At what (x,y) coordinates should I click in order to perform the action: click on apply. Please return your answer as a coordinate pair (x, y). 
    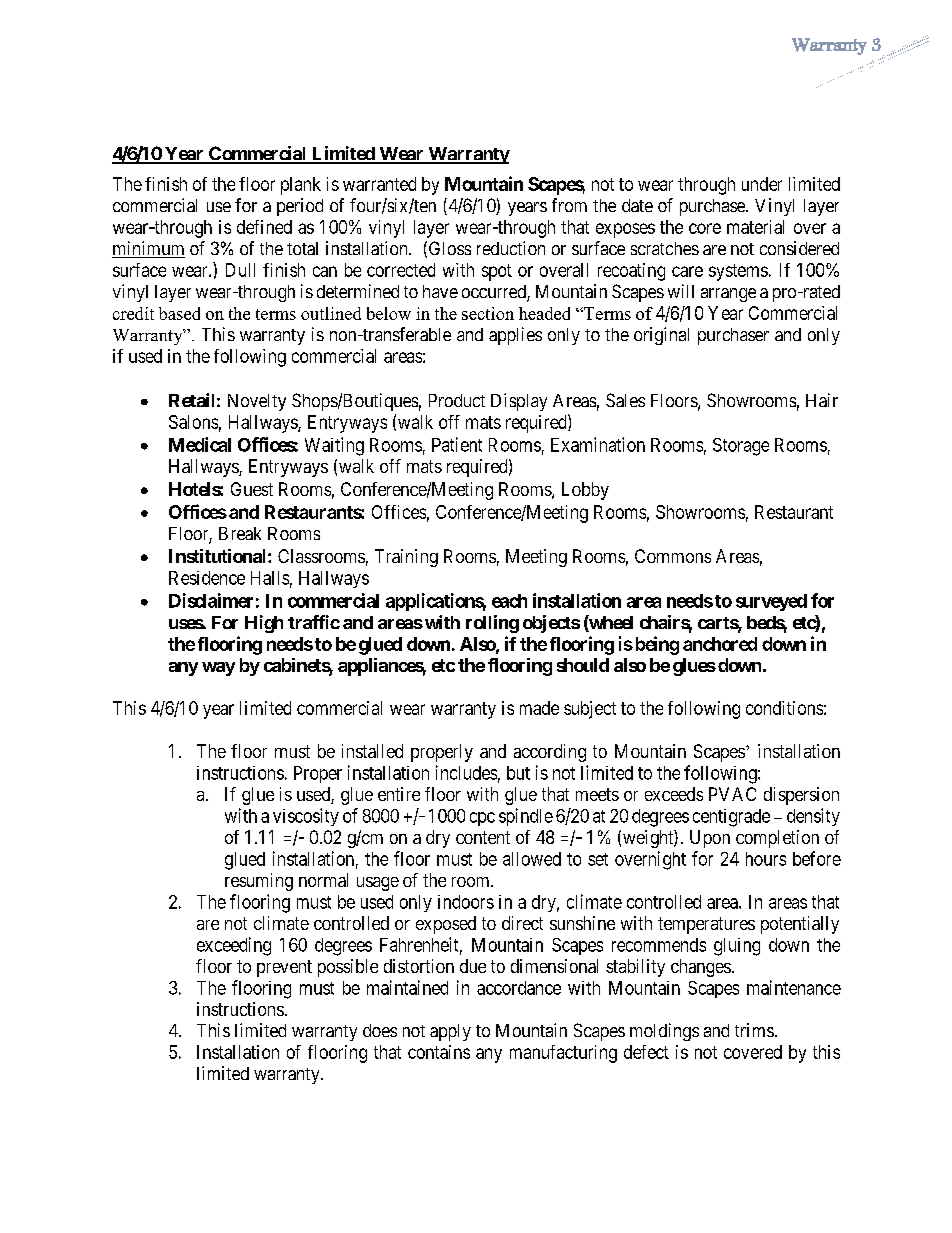
    Looking at the image, I should click on (450, 1032).
